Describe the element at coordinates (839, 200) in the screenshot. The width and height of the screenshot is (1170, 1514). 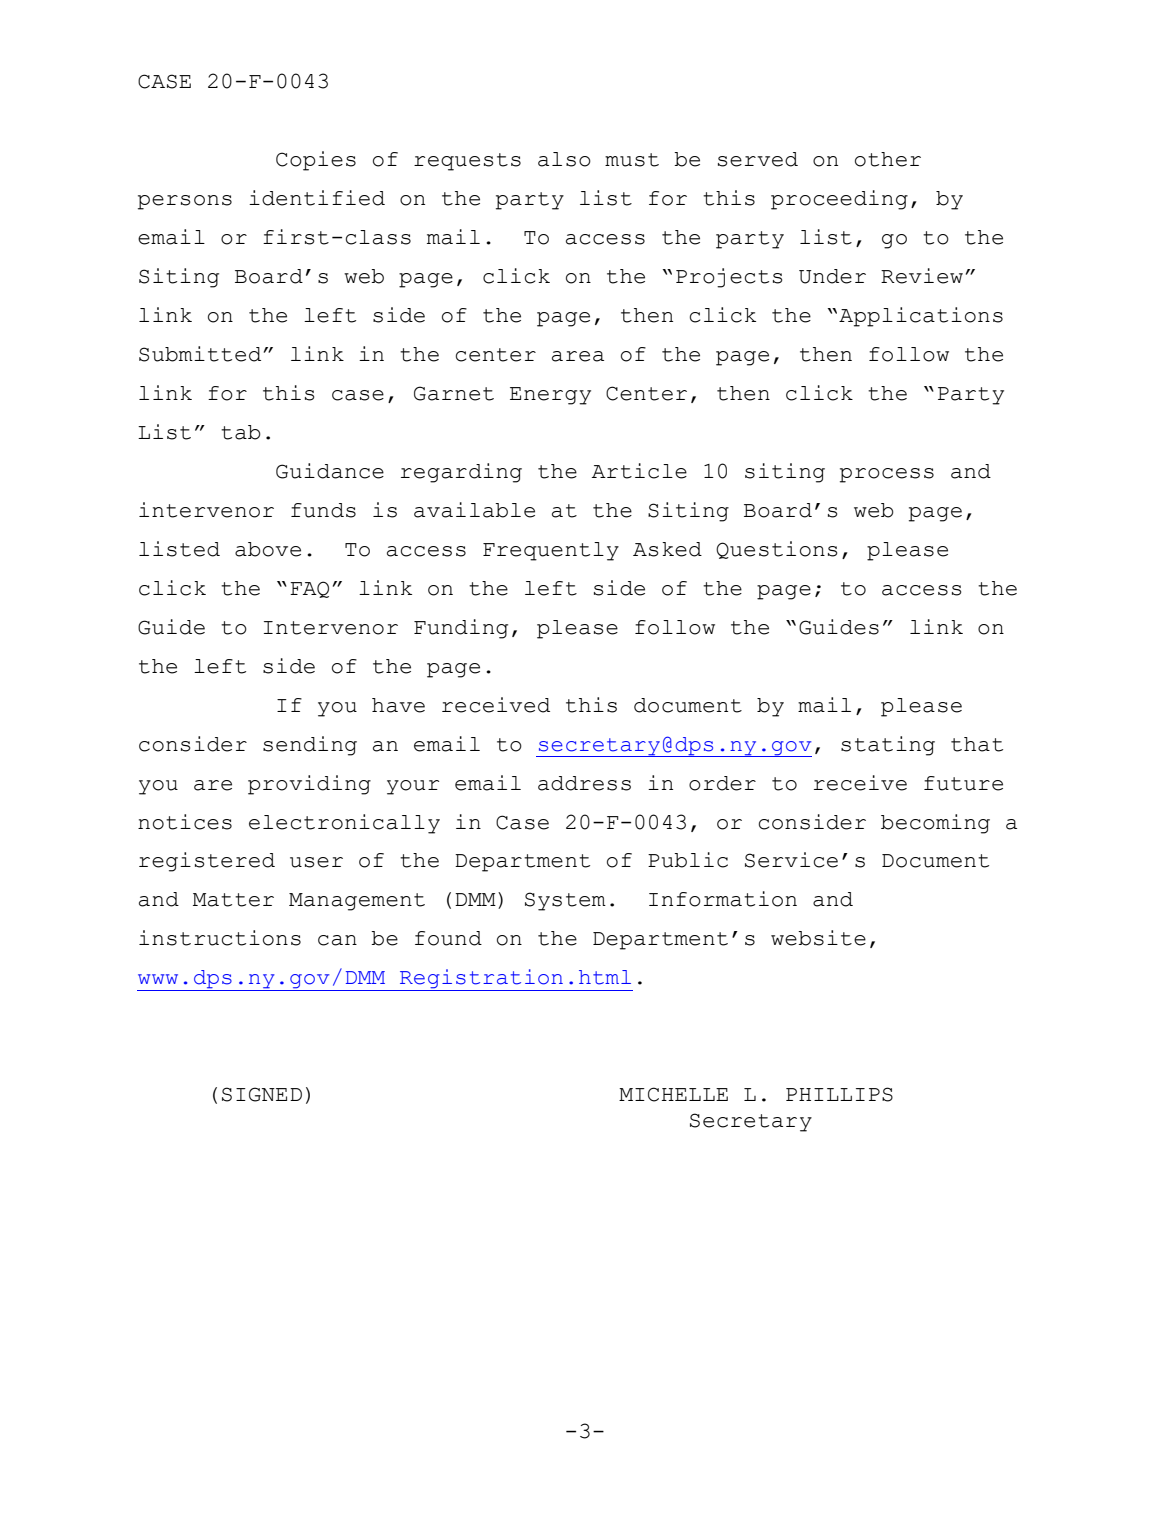
I see `proceeding` at that location.
